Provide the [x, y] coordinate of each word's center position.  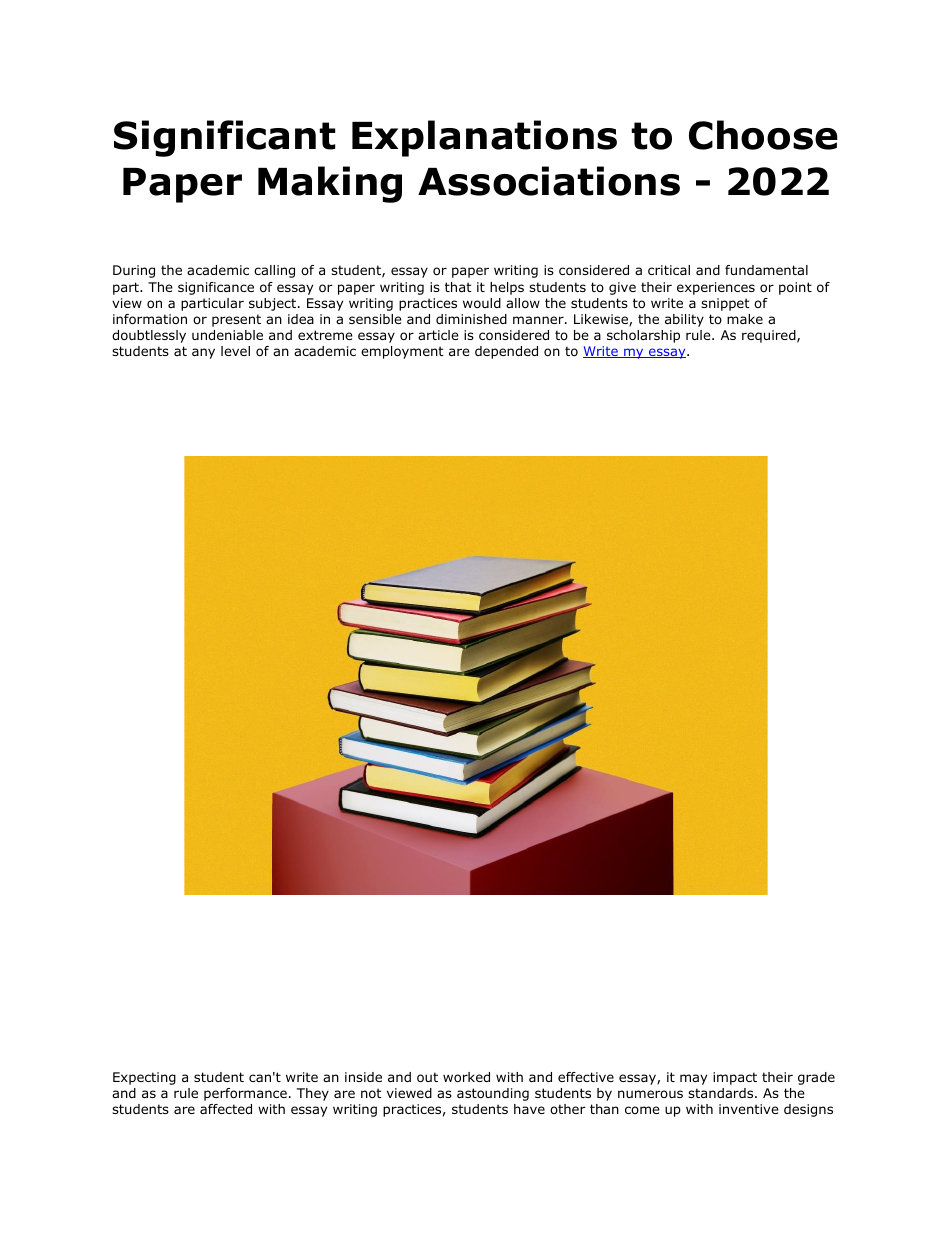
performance [245, 1094]
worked [466, 1077]
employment [402, 352]
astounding [493, 1094]
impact [735, 1078]
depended [506, 352]
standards [722, 1093]
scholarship [643, 336]
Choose [763, 135]
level [235, 351]
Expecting [144, 1078]
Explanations [484, 138]
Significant [224, 138]
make [745, 319]
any [203, 353]
